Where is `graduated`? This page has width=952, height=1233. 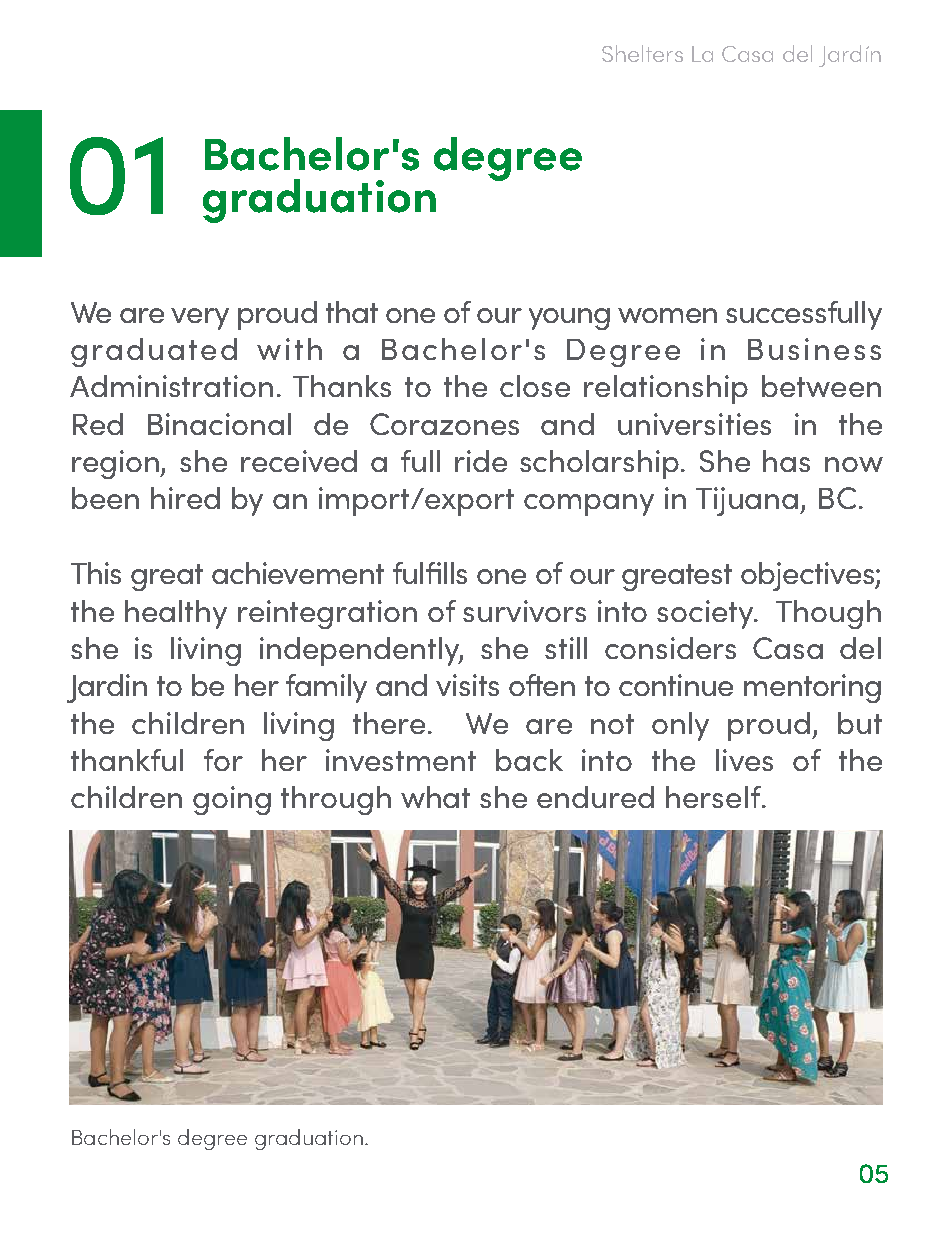 graduated is located at coordinates (154, 352).
